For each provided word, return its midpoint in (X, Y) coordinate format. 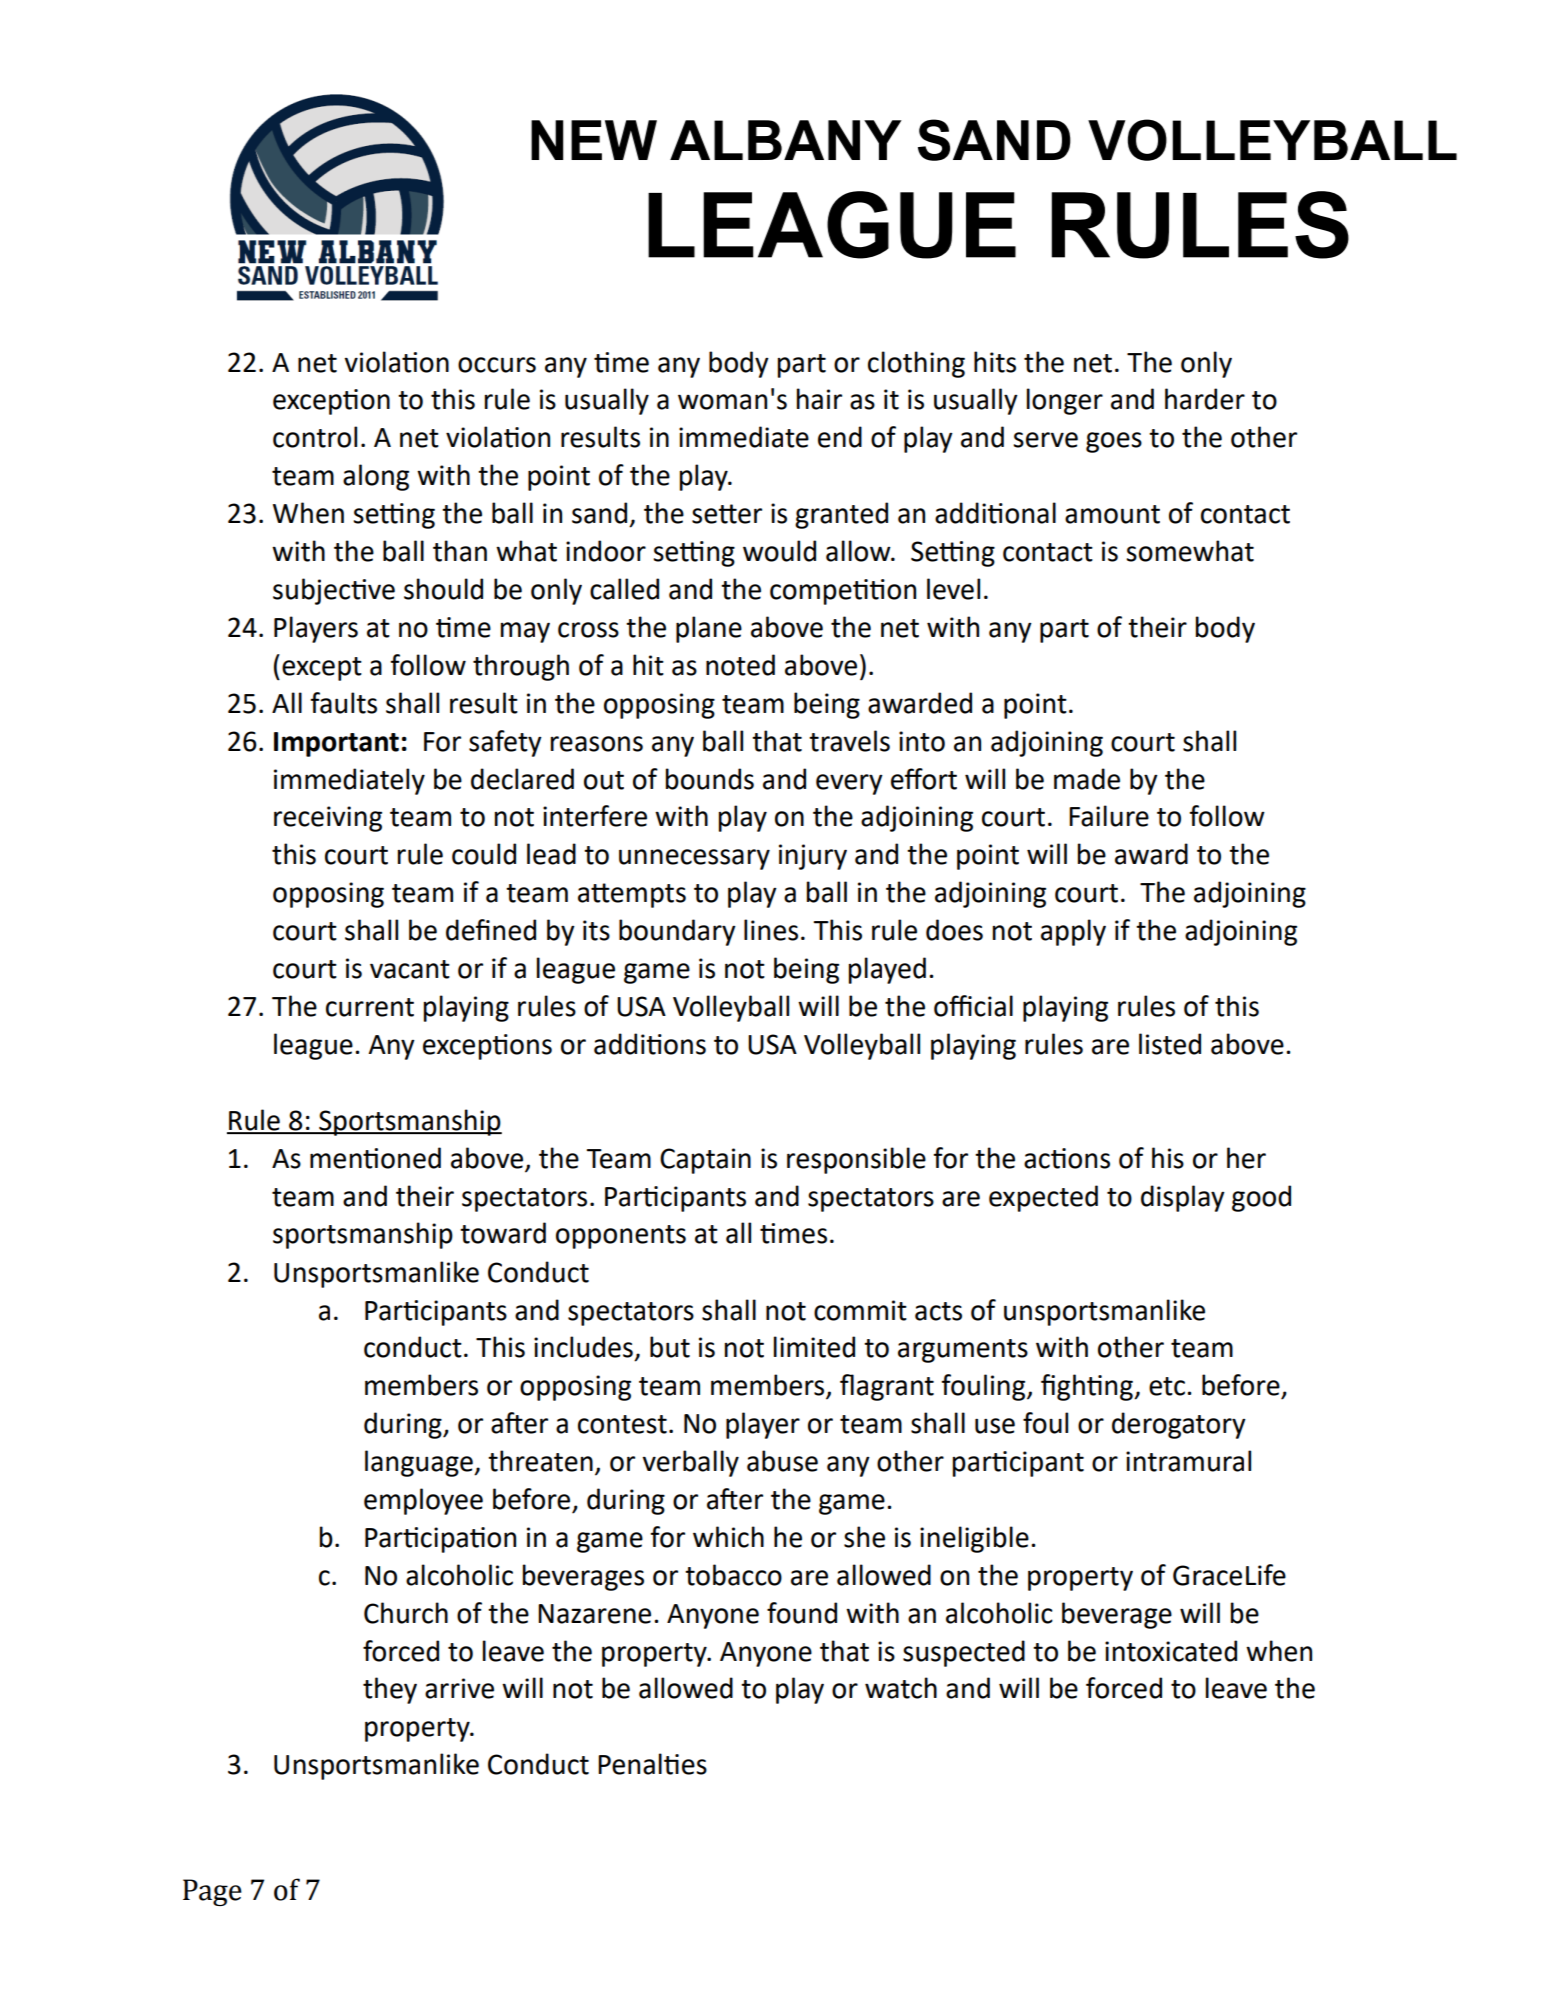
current (370, 1007)
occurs (497, 365)
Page (212, 1892)
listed (1170, 1044)
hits (995, 362)
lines (771, 930)
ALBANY (786, 140)
